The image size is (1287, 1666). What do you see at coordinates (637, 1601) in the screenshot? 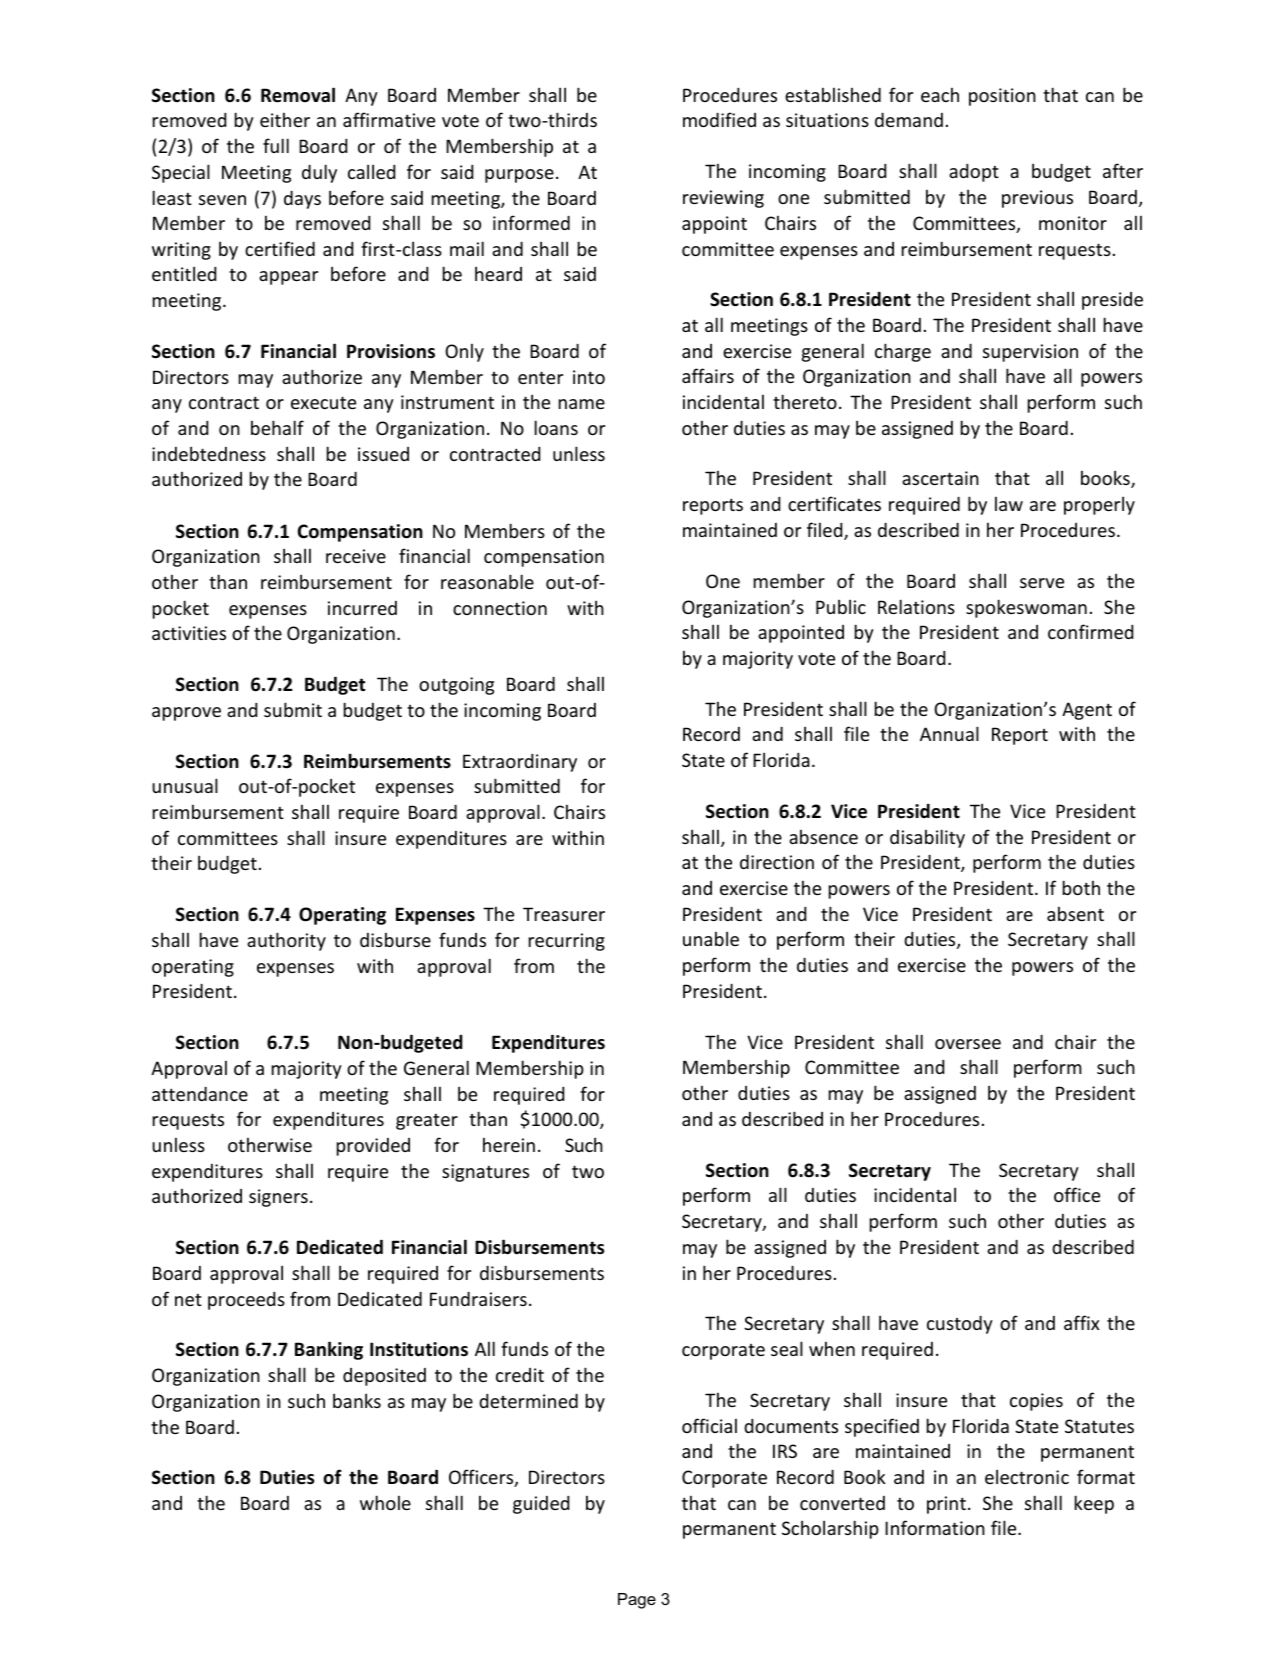
I see `Page` at bounding box center [637, 1601].
